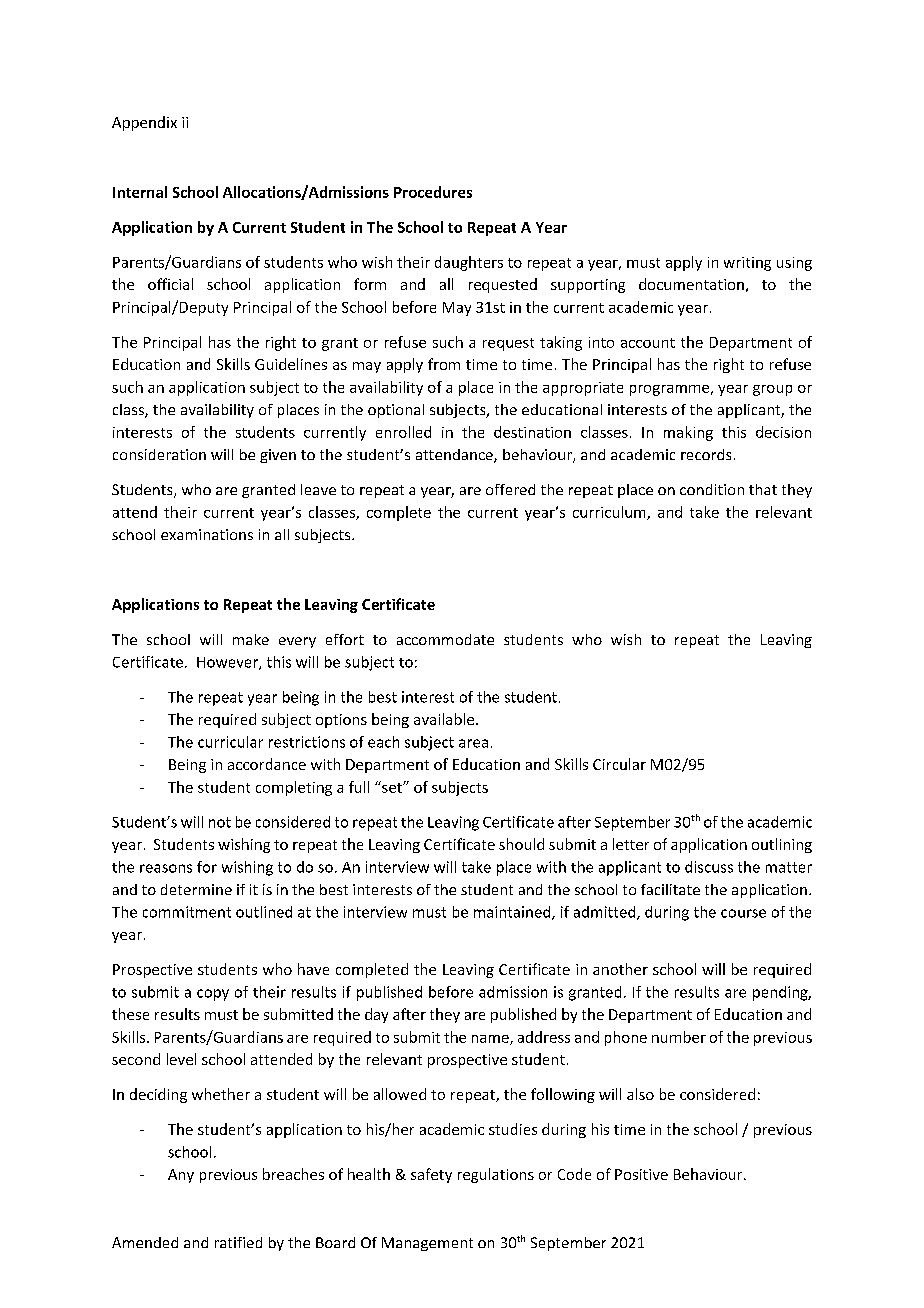 Image resolution: width=924 pixels, height=1308 pixels. Describe the element at coordinates (431, 1175) in the page. I see `safety` at that location.
